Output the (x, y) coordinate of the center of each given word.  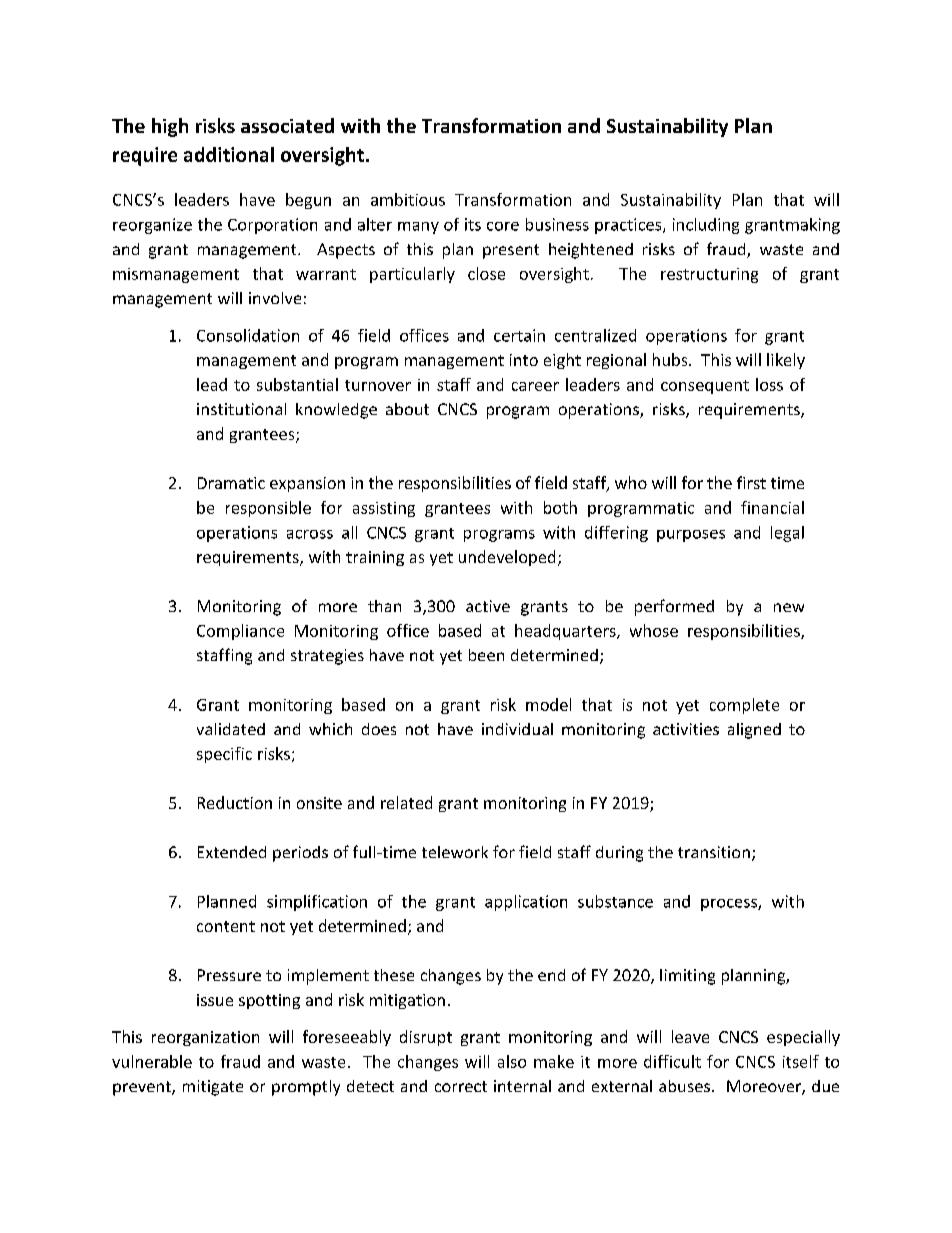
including (706, 226)
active (488, 606)
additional (229, 154)
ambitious (408, 199)
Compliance (240, 632)
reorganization (205, 1038)
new (789, 607)
